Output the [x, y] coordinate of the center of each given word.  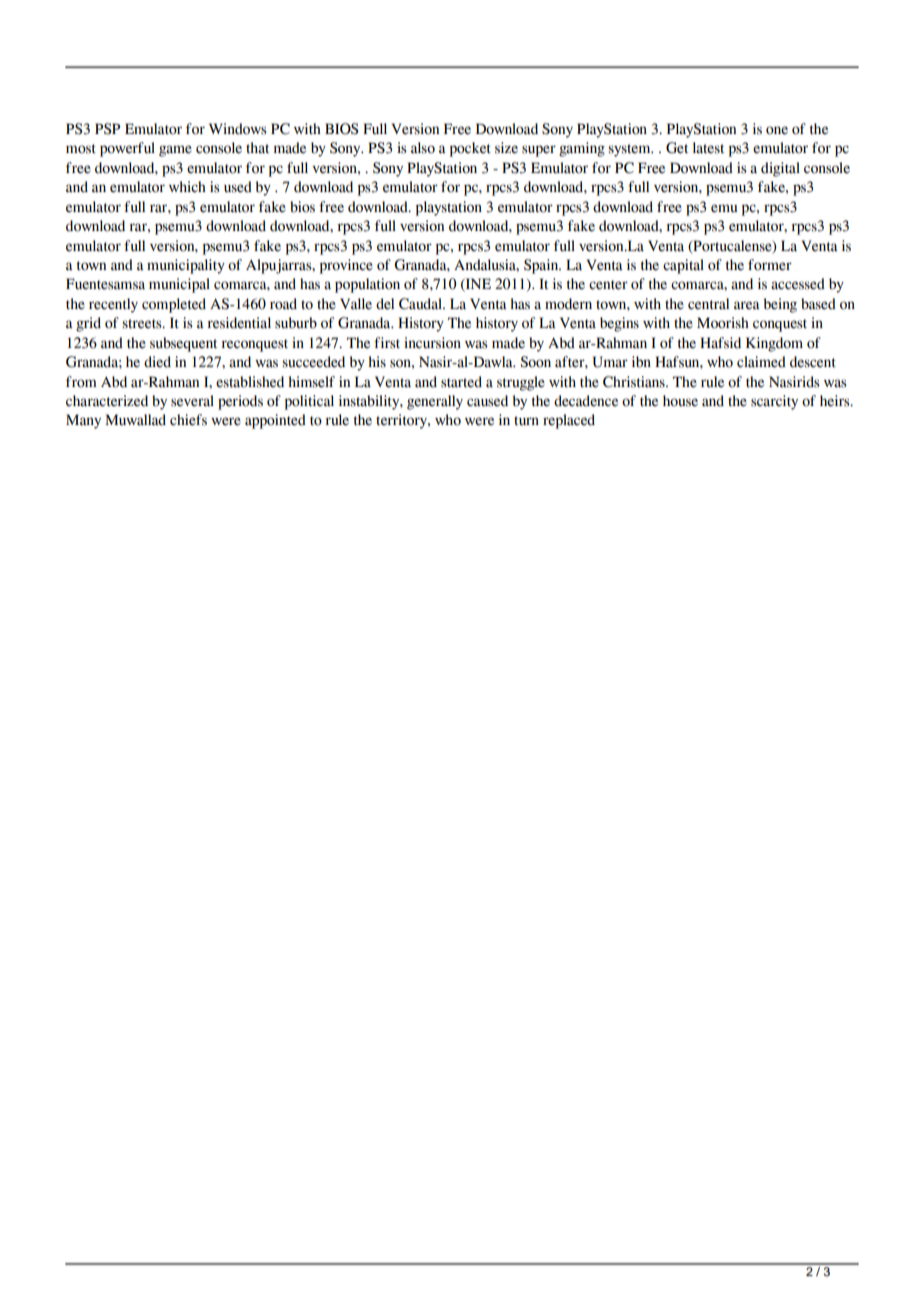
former [770, 265]
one [777, 130]
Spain [542, 266]
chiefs [188, 420]
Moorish [723, 323]
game [175, 151]
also [423, 148]
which [187, 187]
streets [143, 324]
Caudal [421, 304]
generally [435, 402]
